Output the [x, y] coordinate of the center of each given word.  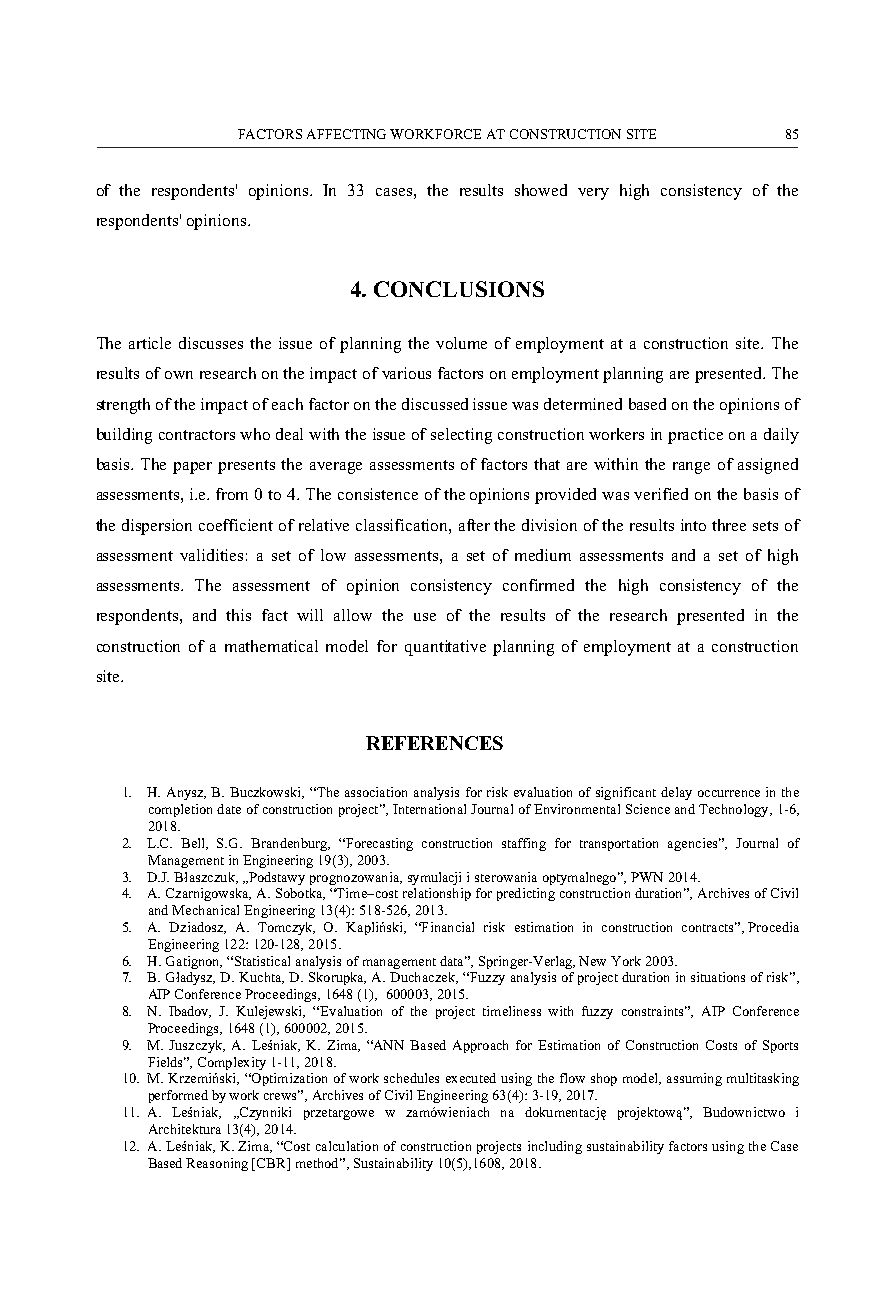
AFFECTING [346, 134]
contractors [197, 435]
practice [695, 436]
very [593, 194]
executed [471, 1078]
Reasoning [217, 1164]
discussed [435, 404]
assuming [694, 1079]
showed [541, 190]
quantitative [445, 648]
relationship [437, 894]
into [693, 525]
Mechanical [205, 910]
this [238, 615]
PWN [647, 877]
